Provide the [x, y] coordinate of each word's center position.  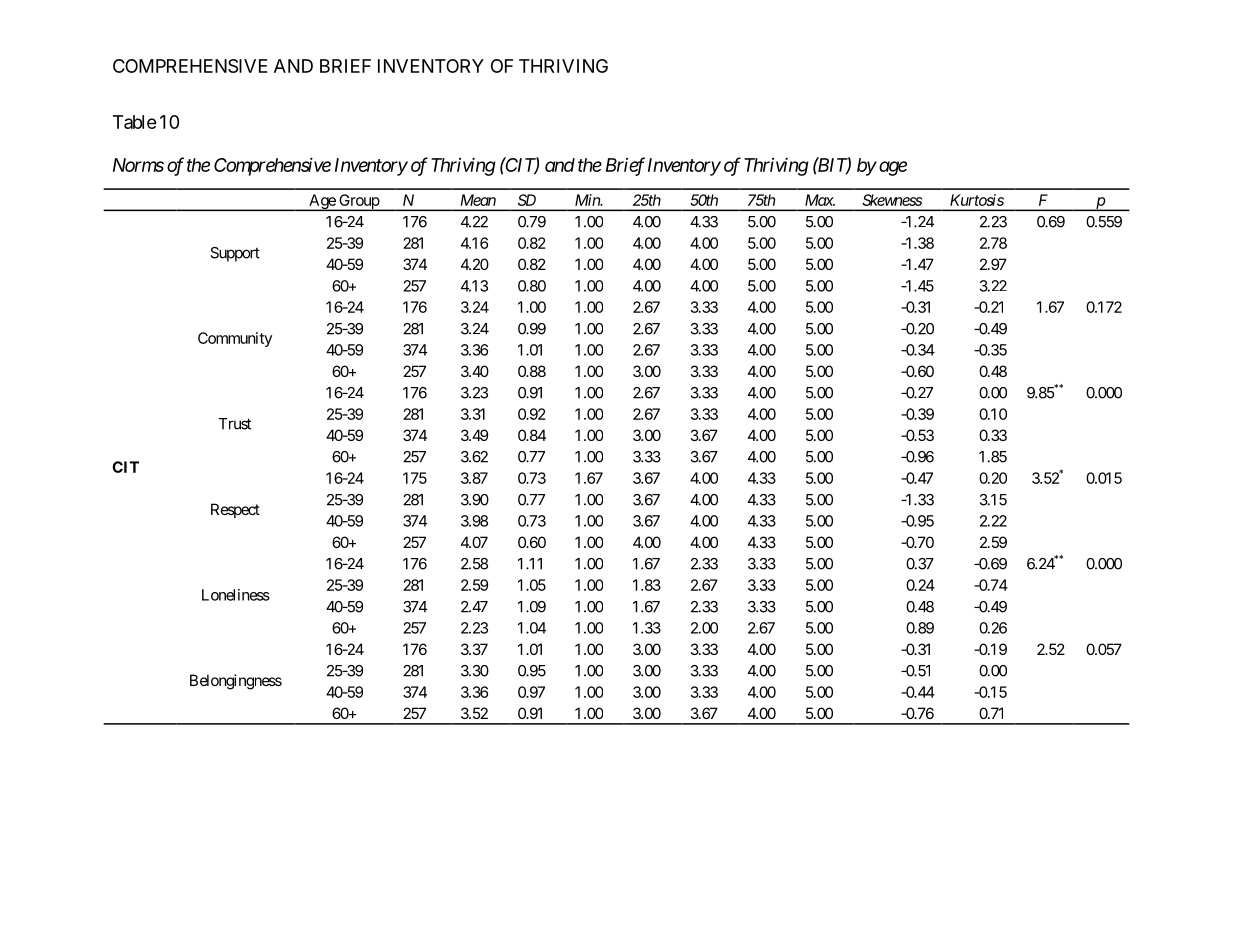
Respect [235, 510]
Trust [234, 424]
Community [235, 339]
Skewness [892, 200]
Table [135, 122]
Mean [478, 200]
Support [235, 254]
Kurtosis [977, 200]
